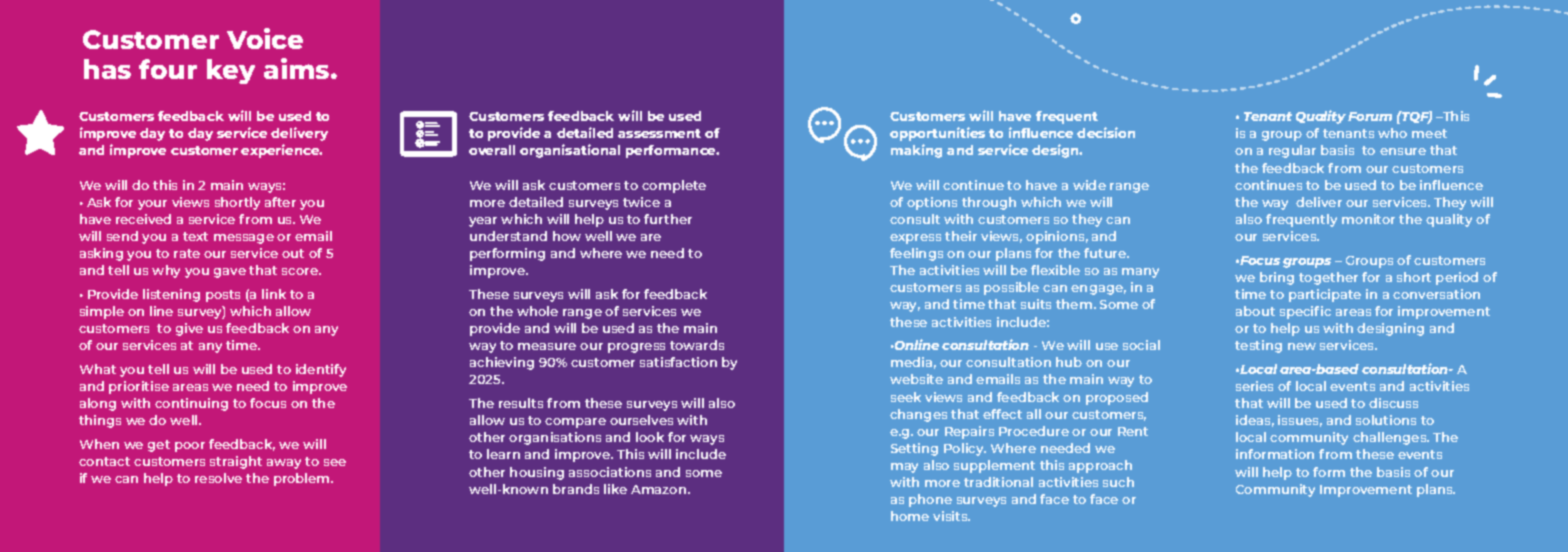 Image resolution: width=1568 pixels, height=552 pixels. What do you see at coordinates (1302, 346) in the page?
I see `new` at bounding box center [1302, 346].
